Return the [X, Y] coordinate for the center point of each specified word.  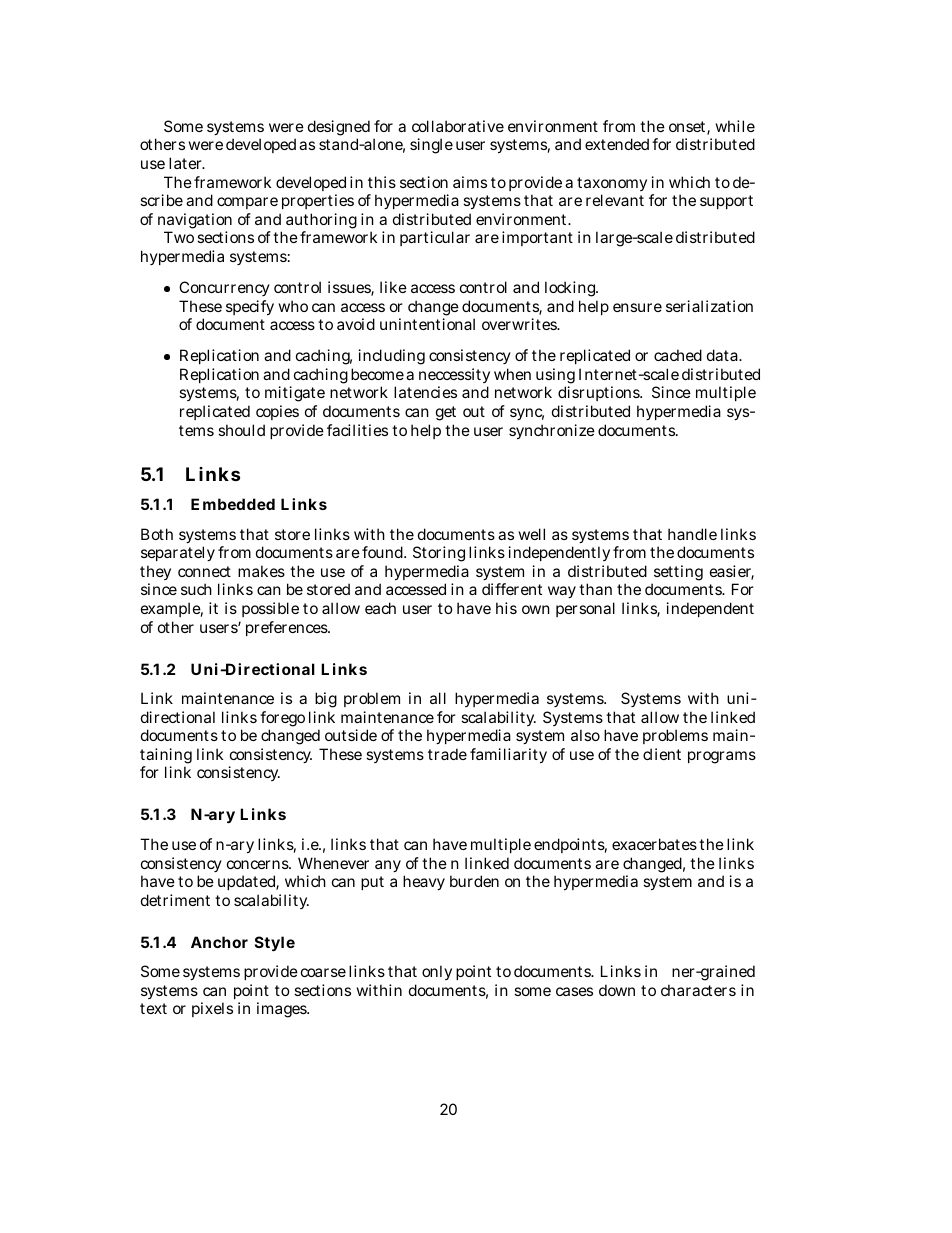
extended [617, 144]
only [437, 972]
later [187, 163]
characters [698, 990]
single [431, 146]
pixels [212, 1009]
